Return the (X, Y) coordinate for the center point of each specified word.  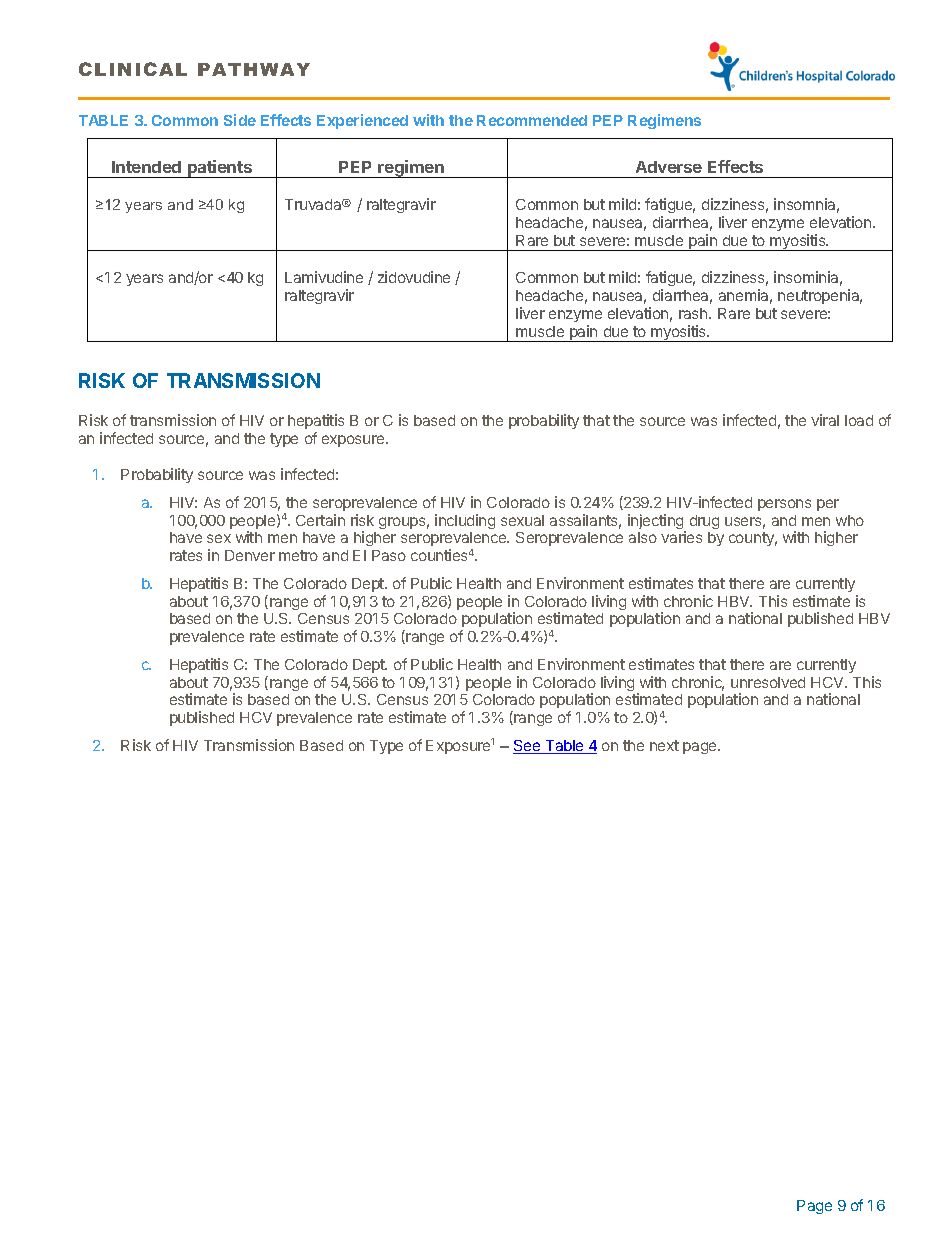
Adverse (669, 167)
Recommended (532, 120)
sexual (522, 520)
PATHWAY (254, 69)
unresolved (768, 682)
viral (825, 420)
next (664, 745)
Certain (320, 520)
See (528, 747)
